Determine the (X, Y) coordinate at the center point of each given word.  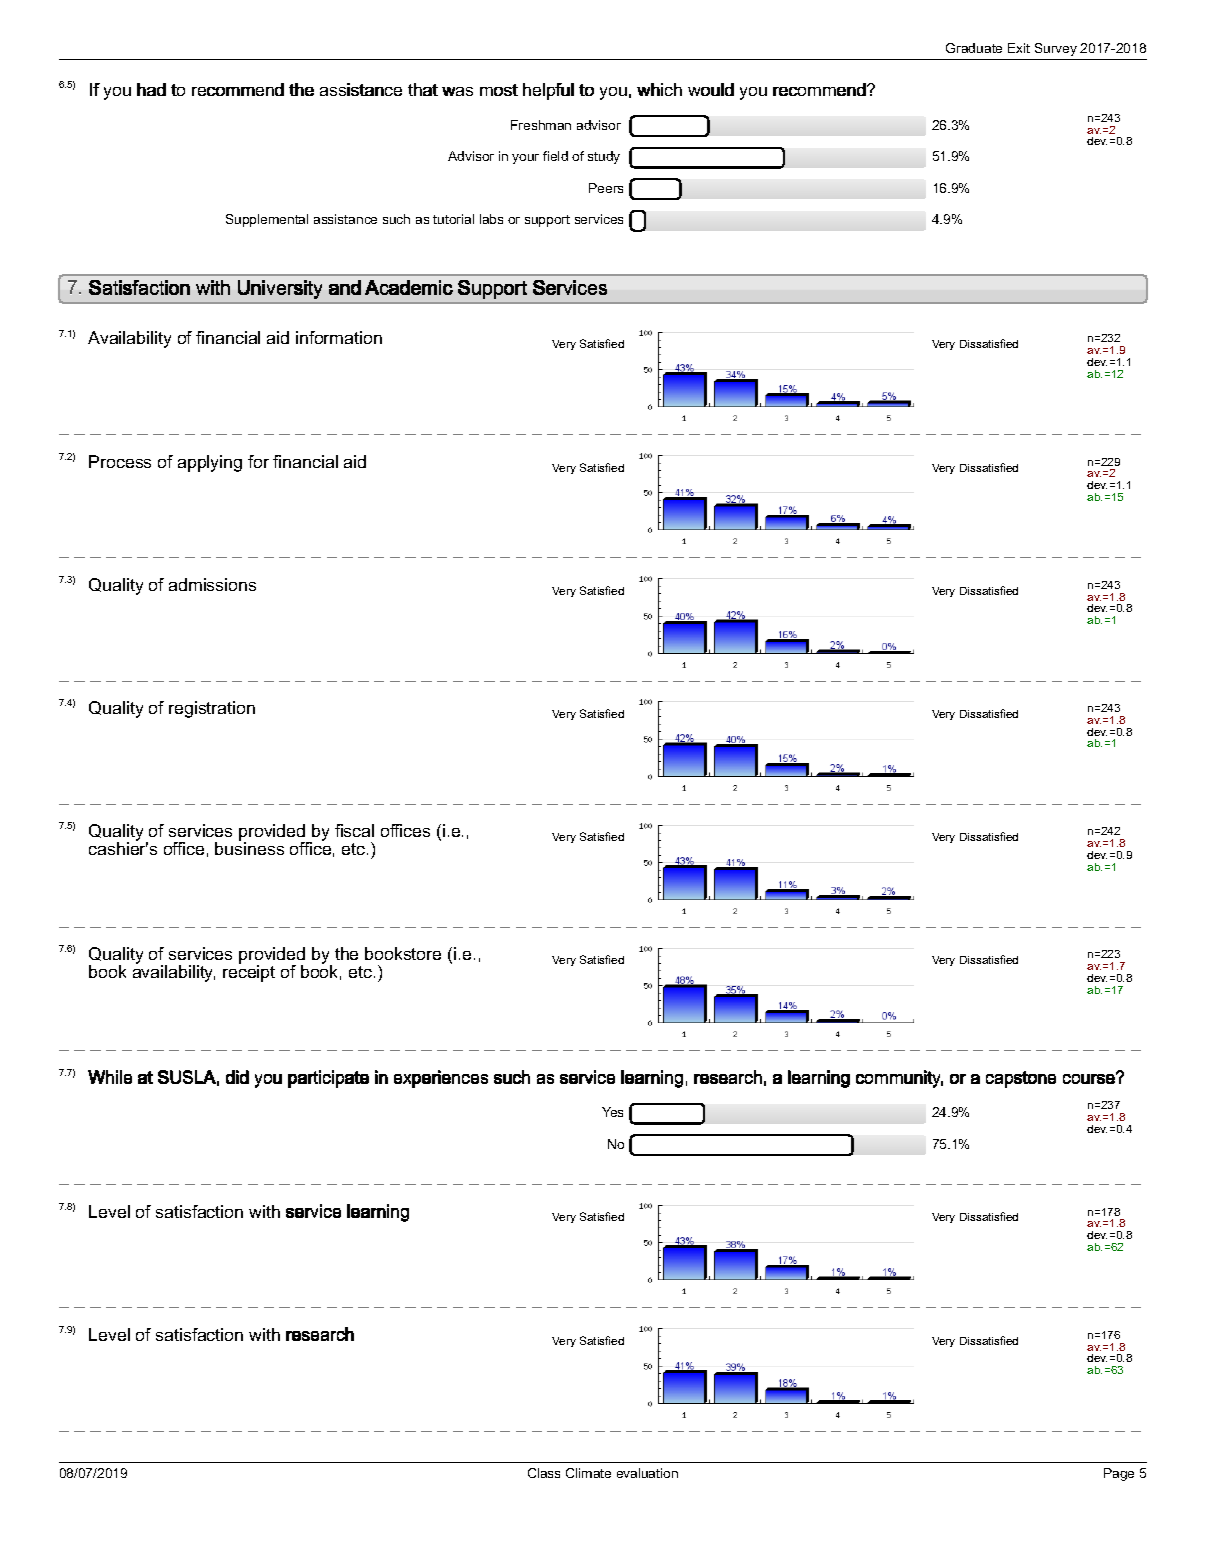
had (151, 89)
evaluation (647, 1473)
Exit (1019, 48)
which (659, 89)
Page (1119, 1474)
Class (544, 1473)
